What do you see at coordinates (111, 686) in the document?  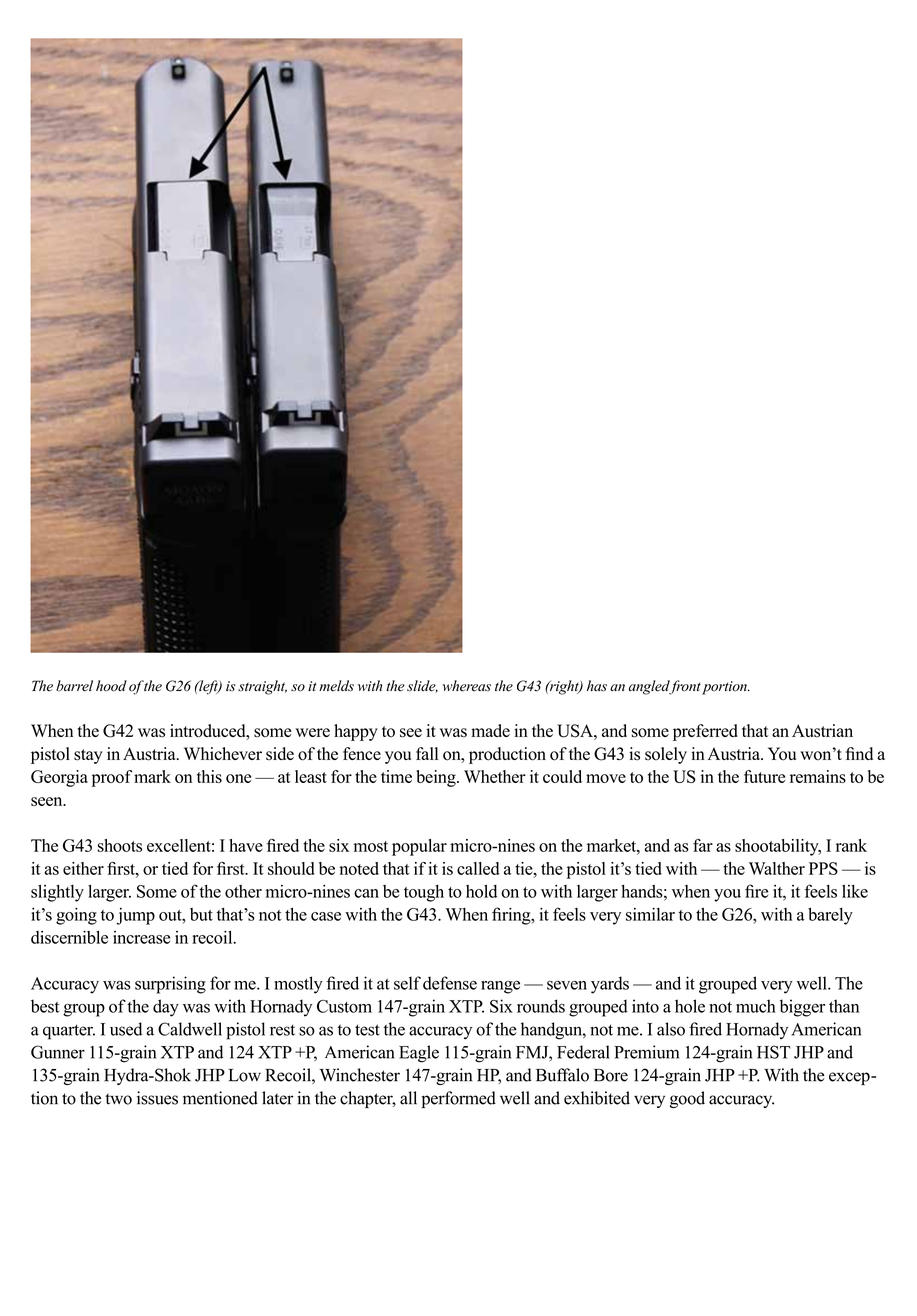 I see `hood` at bounding box center [111, 686].
